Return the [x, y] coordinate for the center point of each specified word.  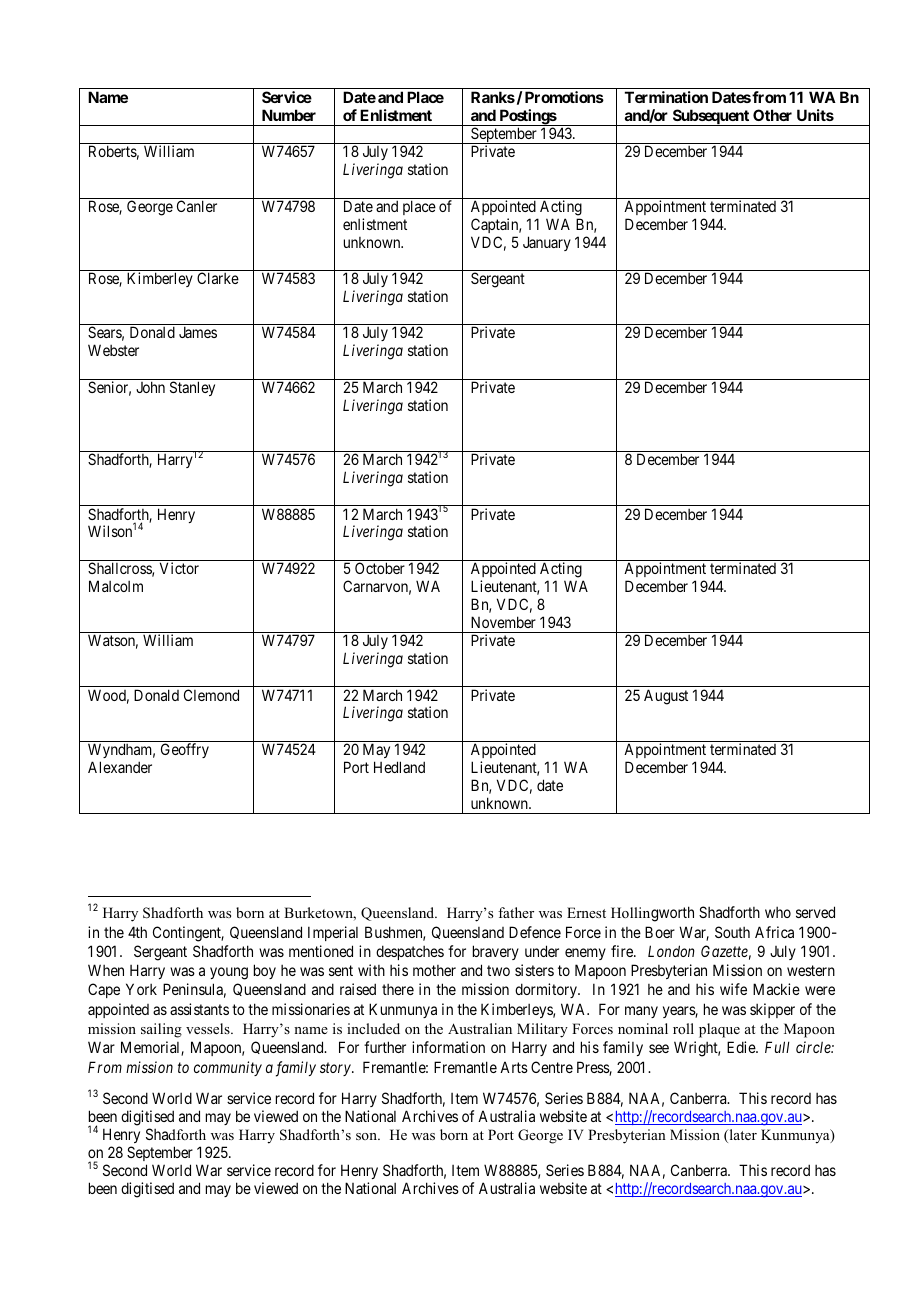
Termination [666, 97]
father [516, 912]
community [228, 1068]
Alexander [120, 767]
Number [289, 115]
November [503, 622]
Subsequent [710, 117]
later [742, 1136]
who [778, 912]
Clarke [218, 278]
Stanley [192, 388]
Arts [514, 1067]
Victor [179, 568]
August [666, 697]
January [547, 243]
